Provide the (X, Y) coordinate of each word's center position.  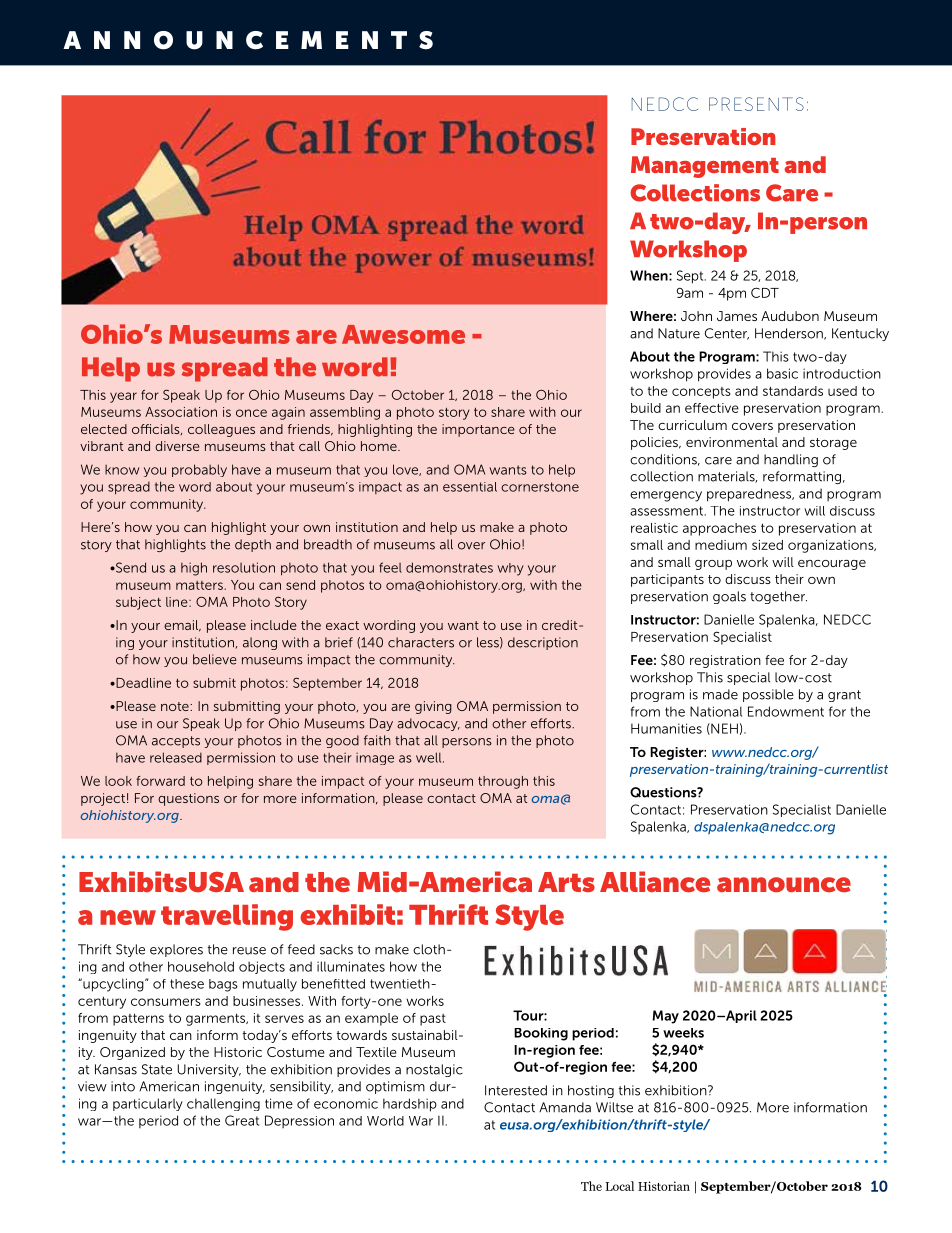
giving (433, 707)
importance (478, 430)
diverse (177, 446)
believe (215, 659)
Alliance (655, 881)
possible (768, 695)
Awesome (403, 334)
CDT (765, 292)
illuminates (351, 966)
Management (705, 167)
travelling (227, 917)
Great (242, 1120)
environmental (732, 442)
